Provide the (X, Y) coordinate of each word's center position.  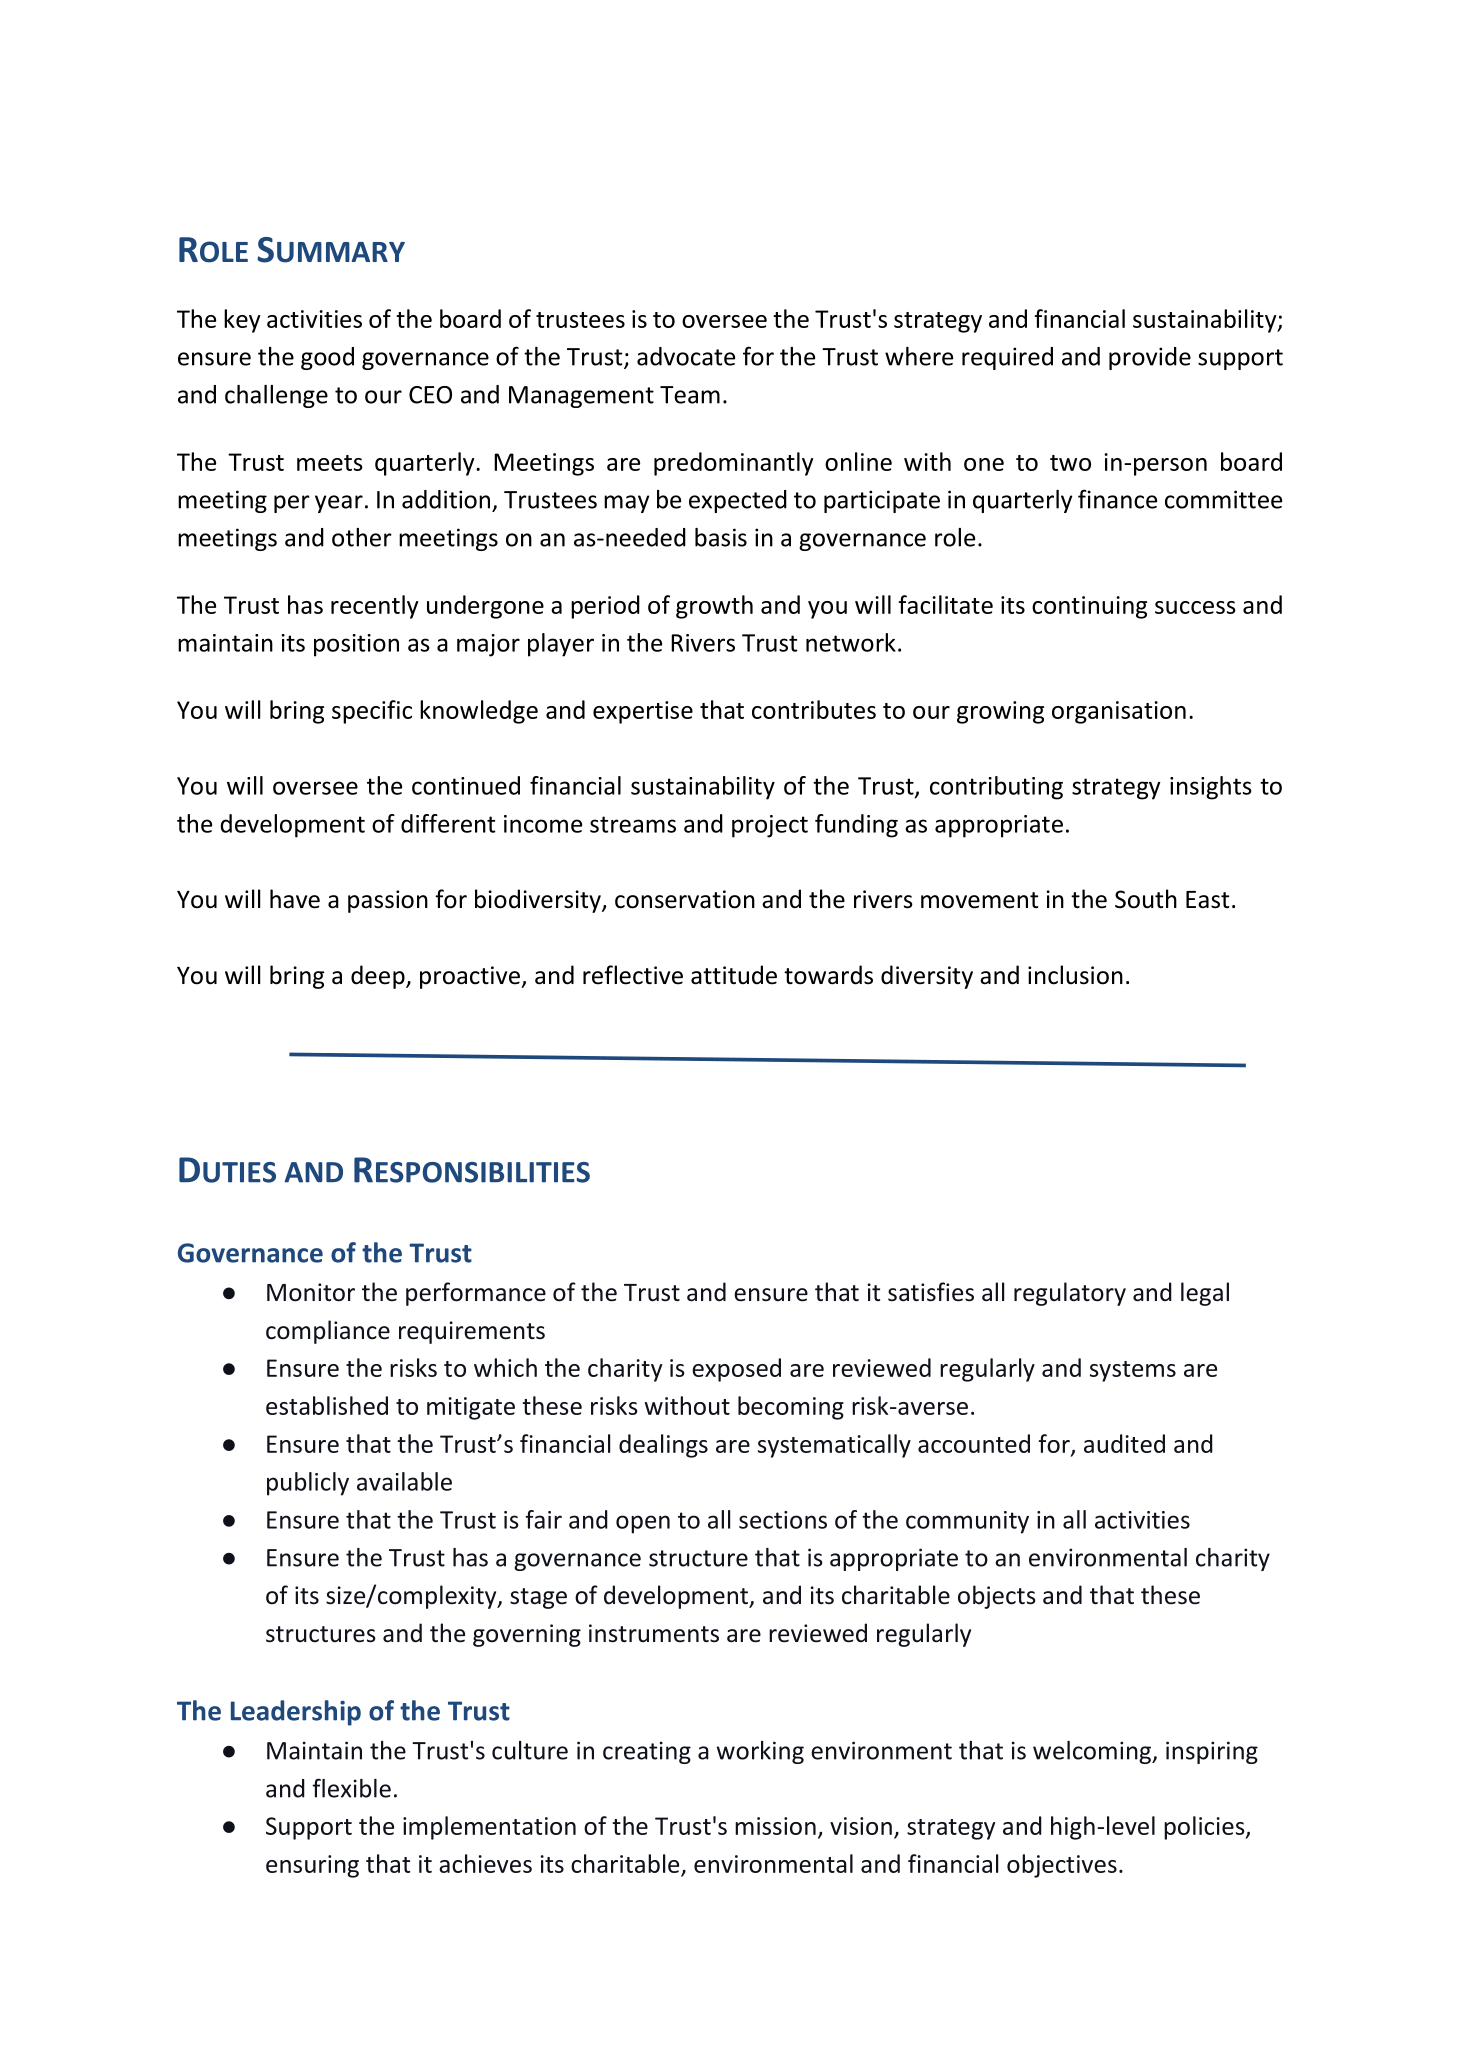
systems (1133, 1371)
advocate (686, 356)
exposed (736, 1370)
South (1146, 899)
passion (388, 901)
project (770, 826)
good (327, 358)
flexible (351, 1788)
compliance (328, 1332)
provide (1150, 358)
